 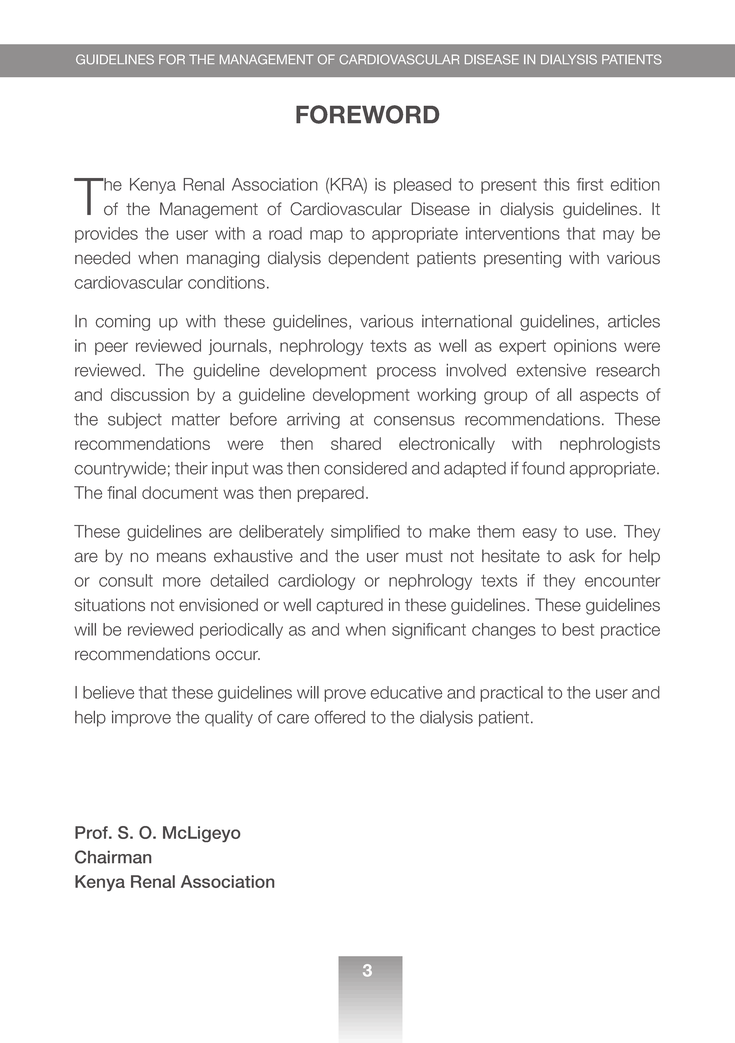 What do you see at coordinates (180, 492) in the image?
I see `document` at bounding box center [180, 492].
